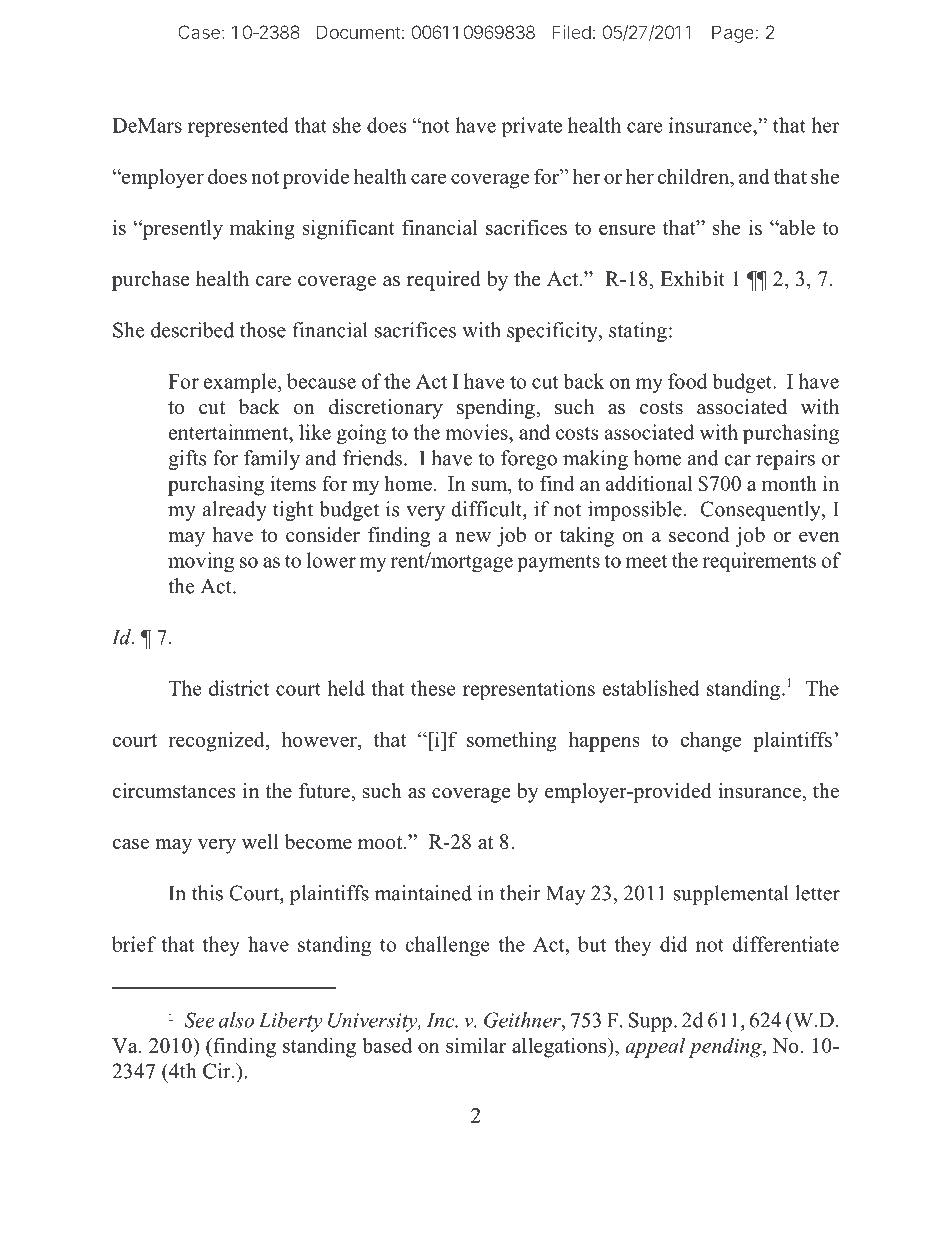 The image size is (952, 1233). What do you see at coordinates (710, 741) in the page?
I see `change` at bounding box center [710, 741].
